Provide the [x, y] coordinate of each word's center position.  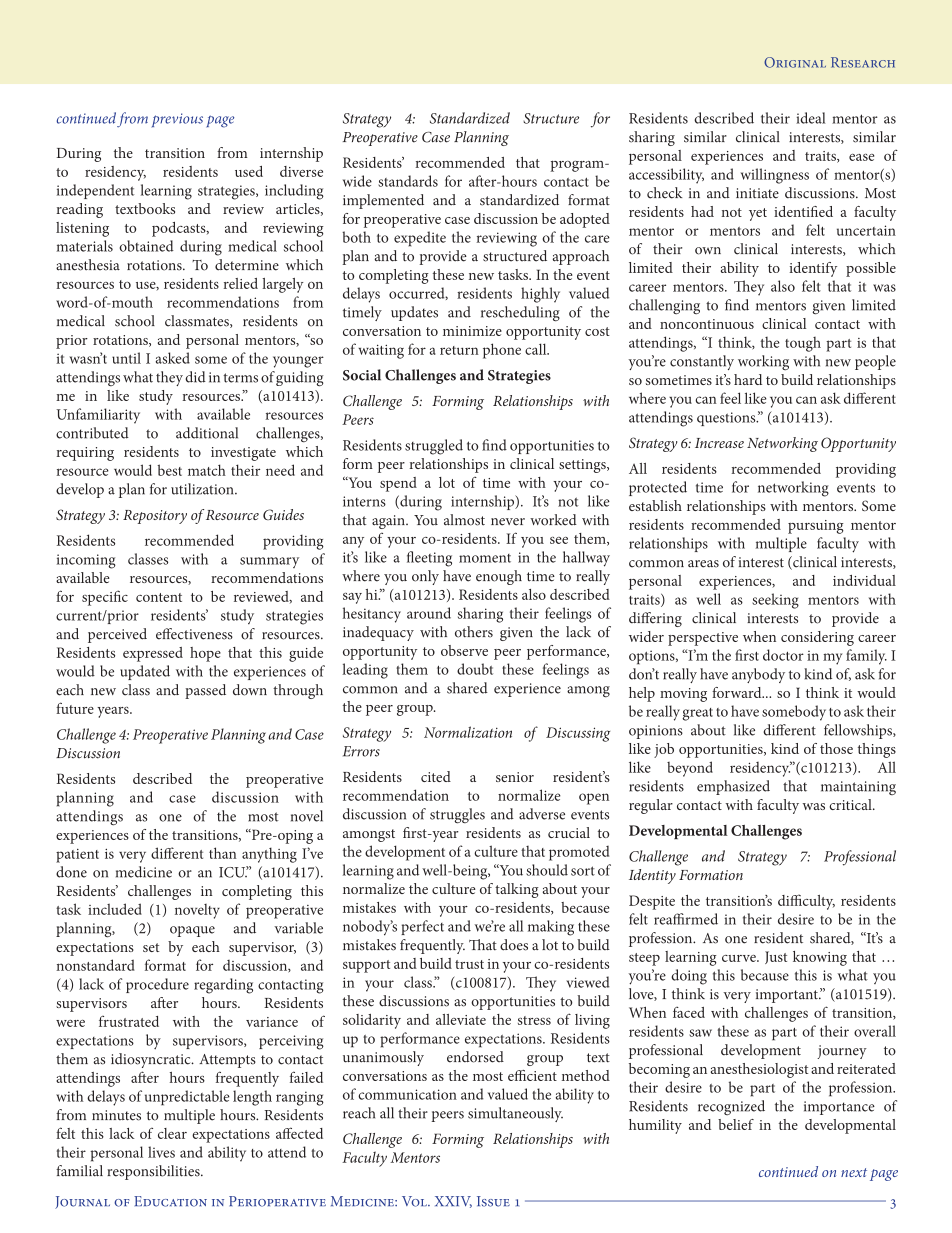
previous [177, 120]
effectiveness [194, 634]
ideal [810, 118]
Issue [493, 1201]
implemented [383, 201]
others [474, 632]
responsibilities [154, 1172]
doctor [783, 655]
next [854, 1172]
